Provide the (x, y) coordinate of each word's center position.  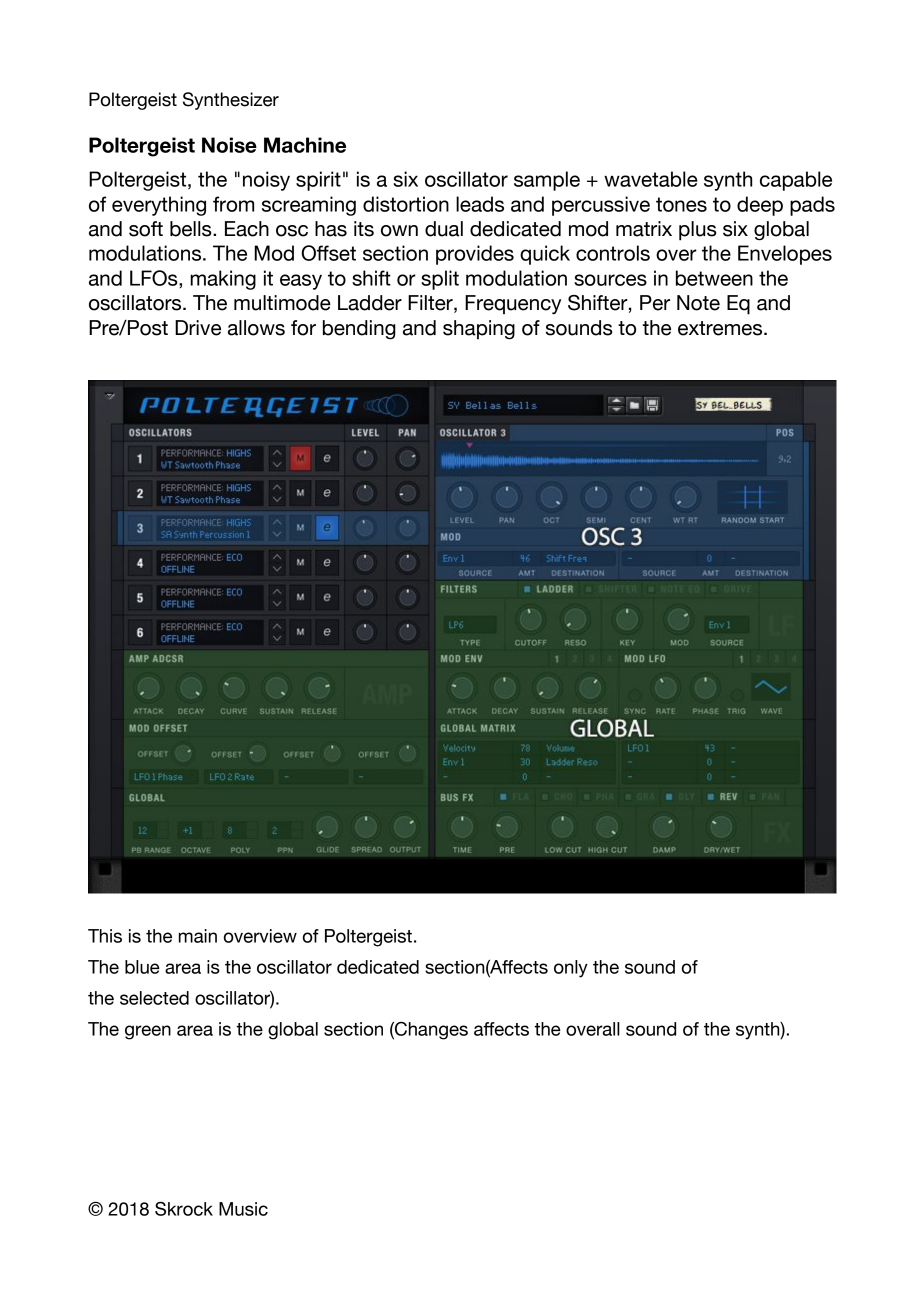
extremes (721, 328)
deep (760, 206)
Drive (198, 328)
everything (159, 206)
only (571, 969)
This (105, 936)
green (148, 1032)
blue (142, 967)
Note (698, 303)
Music (243, 1209)
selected (154, 998)
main (198, 936)
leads (480, 204)
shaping (479, 330)
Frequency (513, 305)
